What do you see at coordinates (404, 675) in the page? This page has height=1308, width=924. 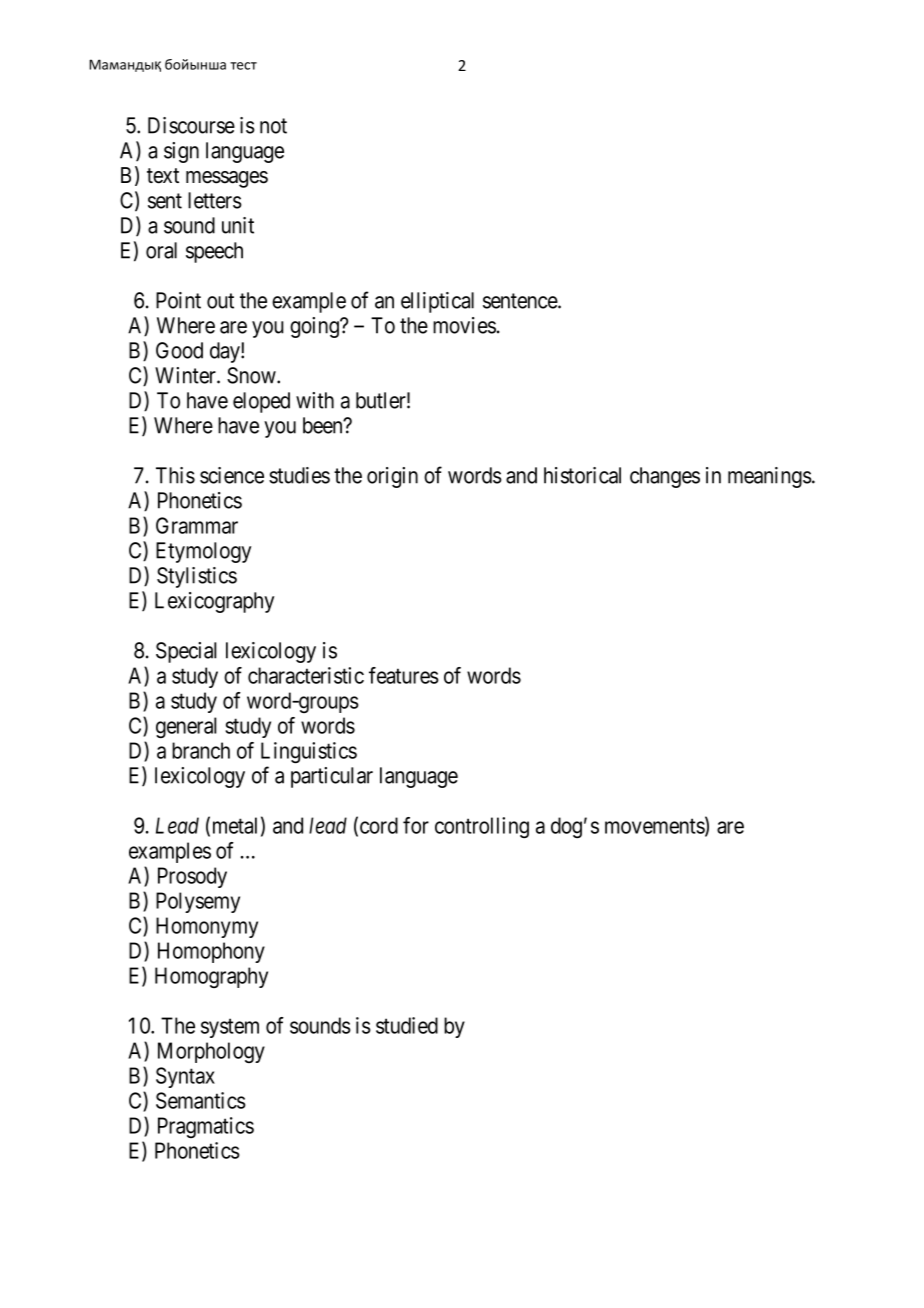 I see `features` at bounding box center [404, 675].
